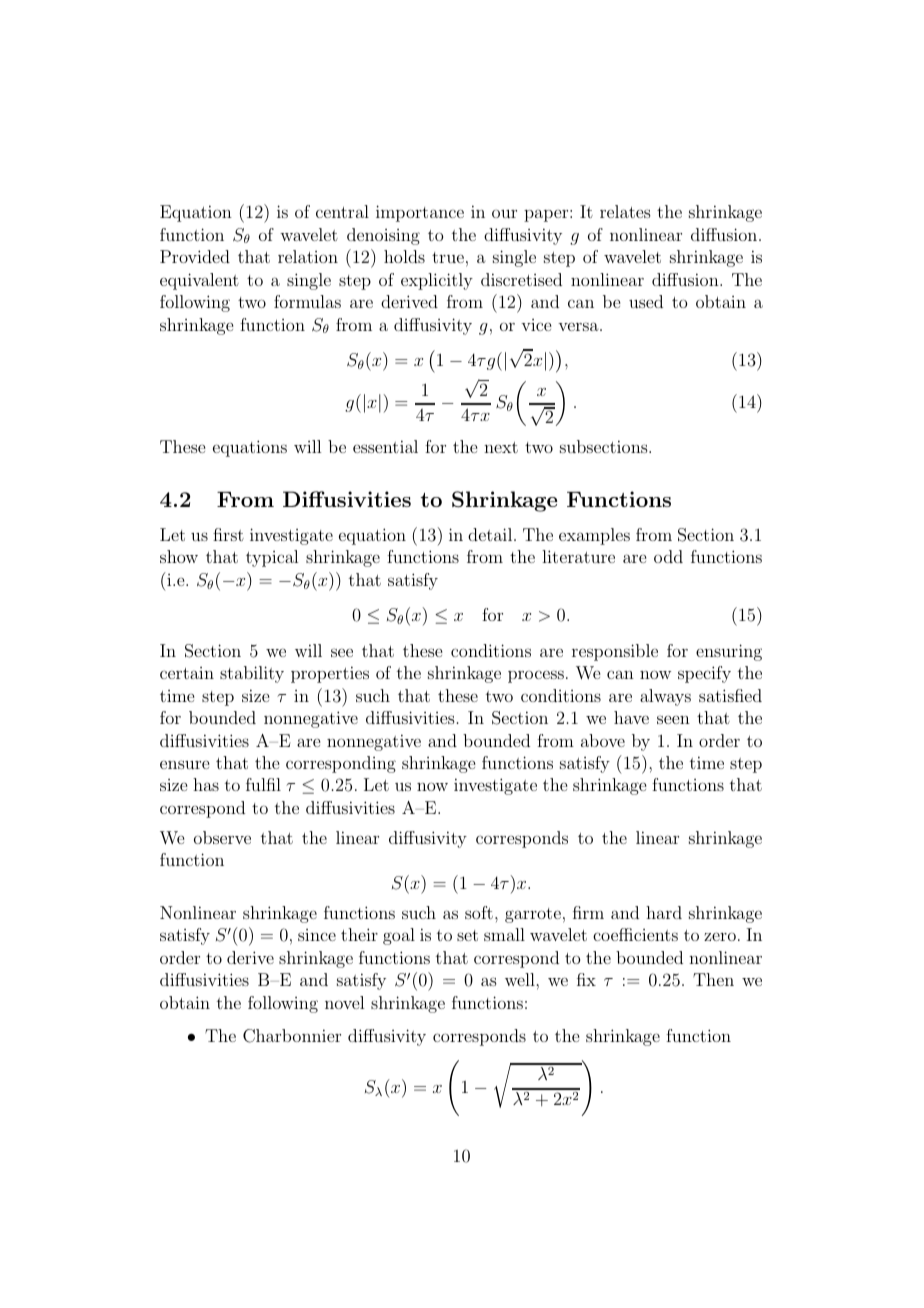 The height and width of the document is (1308, 924). Describe the element at coordinates (603, 740) in the document. I see `above` at that location.
